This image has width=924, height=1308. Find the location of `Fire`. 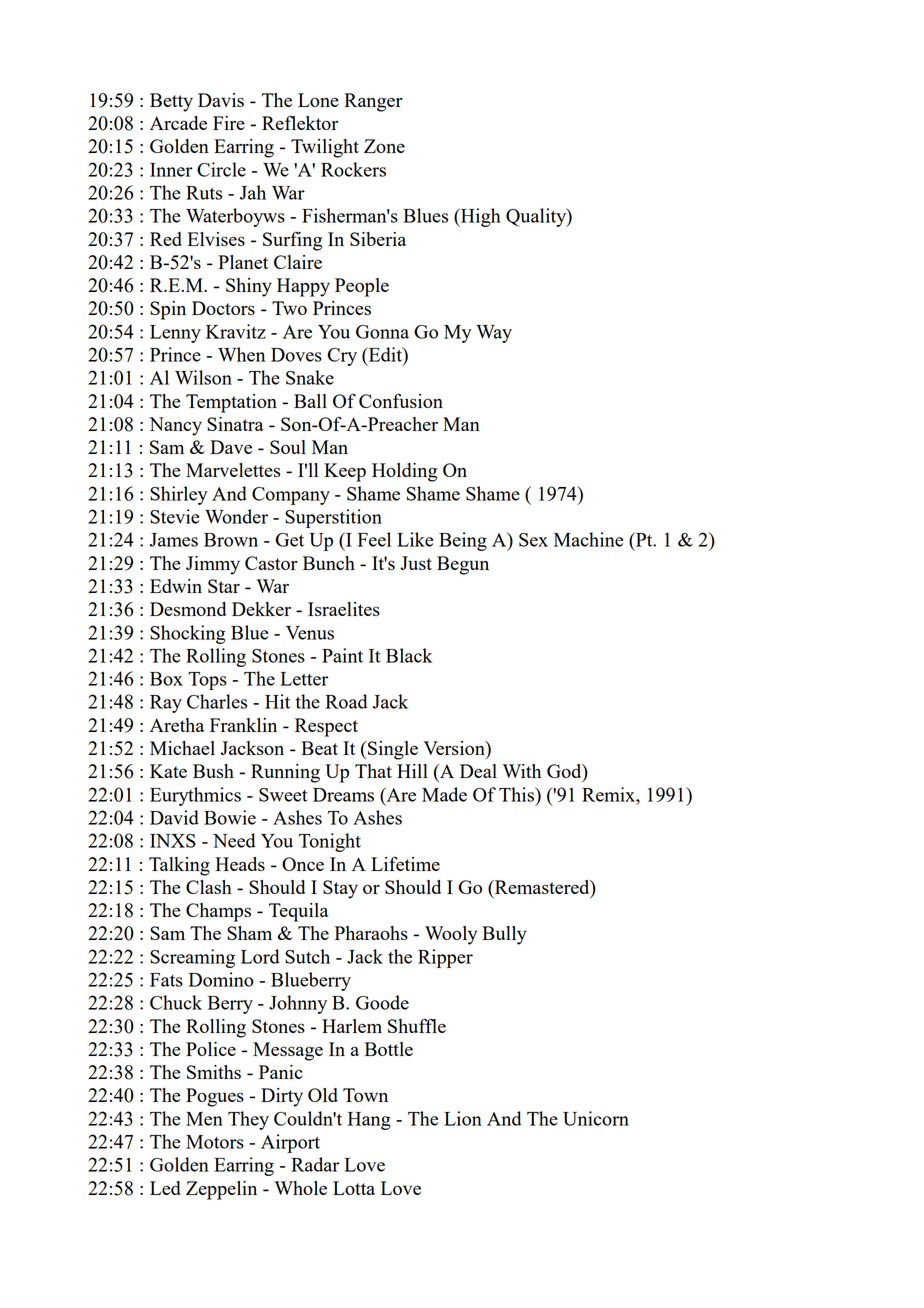

Fire is located at coordinates (229, 123).
